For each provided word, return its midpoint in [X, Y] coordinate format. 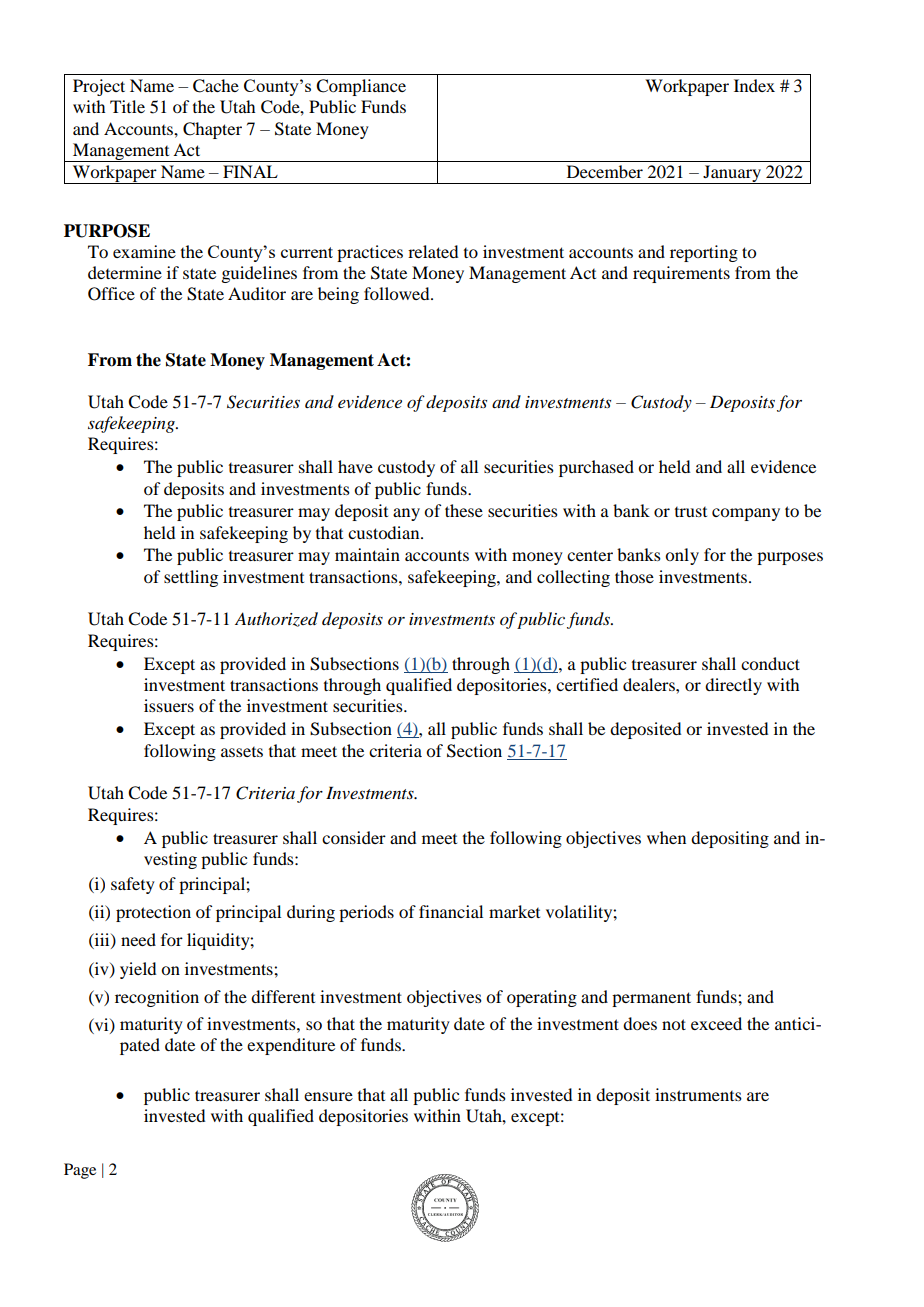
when [666, 837]
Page [80, 1171]
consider [354, 837]
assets [242, 752]
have [355, 466]
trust [691, 512]
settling [191, 578]
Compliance [361, 87]
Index [754, 85]
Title [127, 106]
